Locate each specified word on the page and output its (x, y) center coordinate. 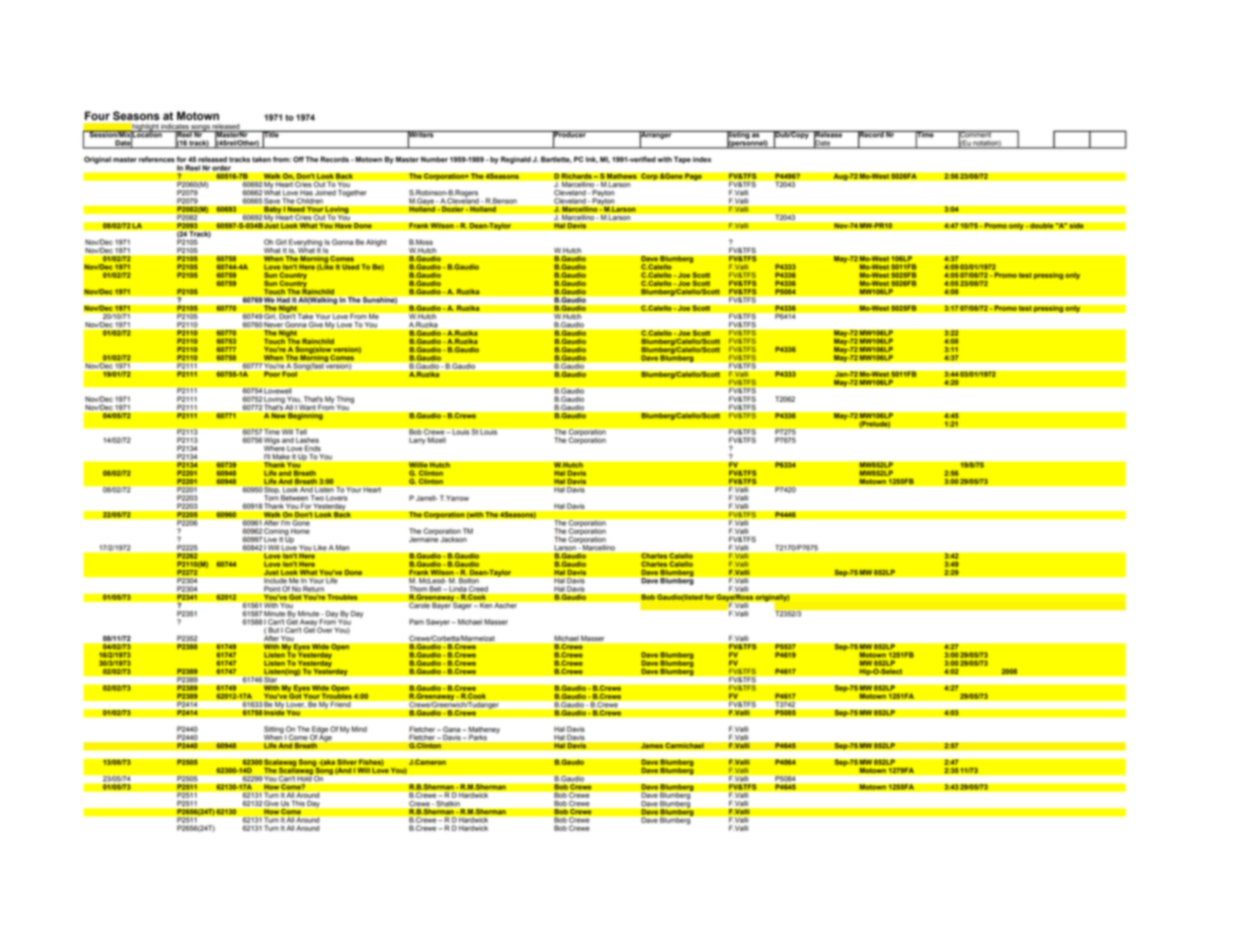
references (157, 159)
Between (294, 498)
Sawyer (438, 622)
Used (350, 267)
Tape (682, 160)
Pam (416, 622)
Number (434, 159)
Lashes (307, 440)
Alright (376, 243)
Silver (347, 762)
